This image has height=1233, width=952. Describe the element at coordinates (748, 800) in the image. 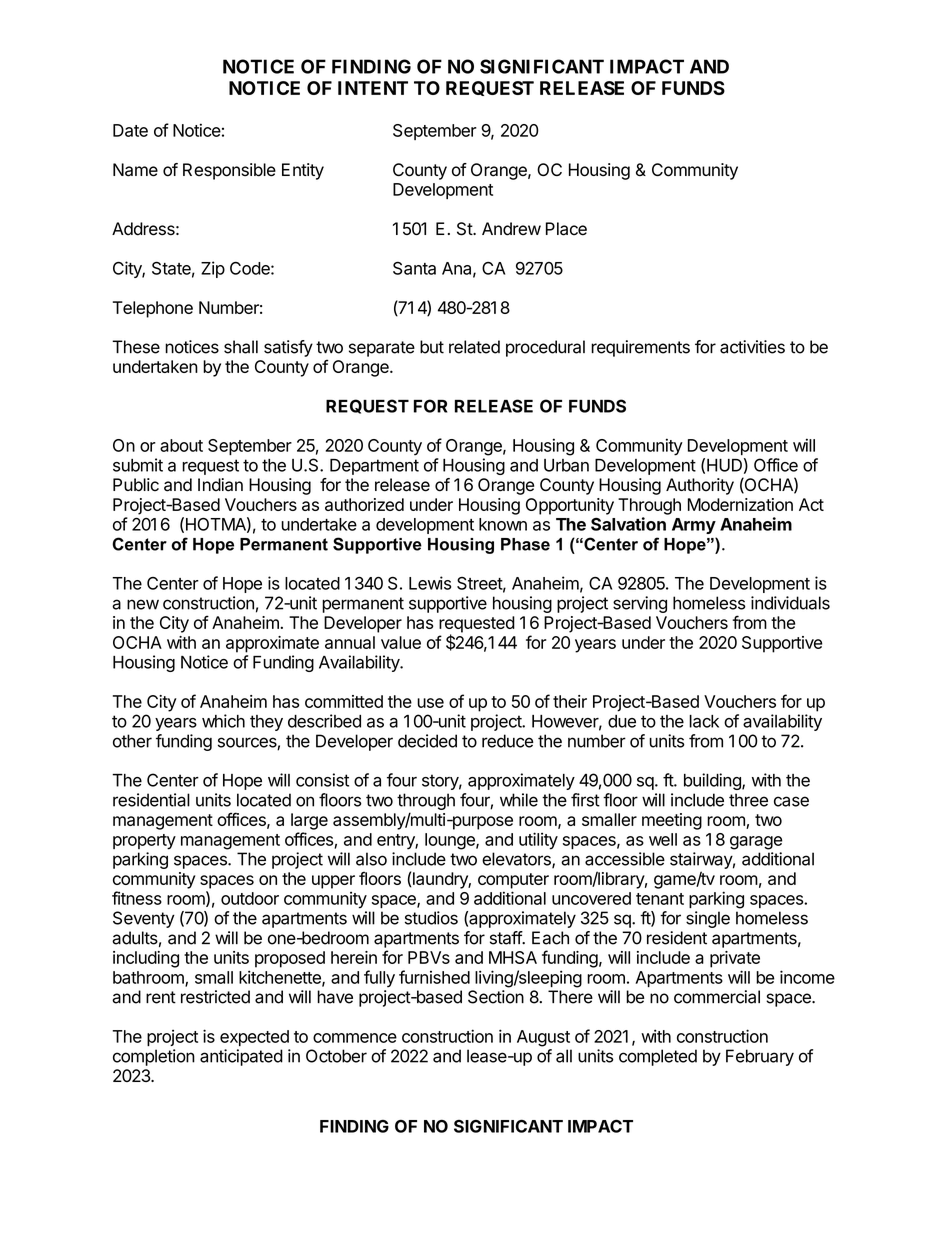

I see `three` at that location.
